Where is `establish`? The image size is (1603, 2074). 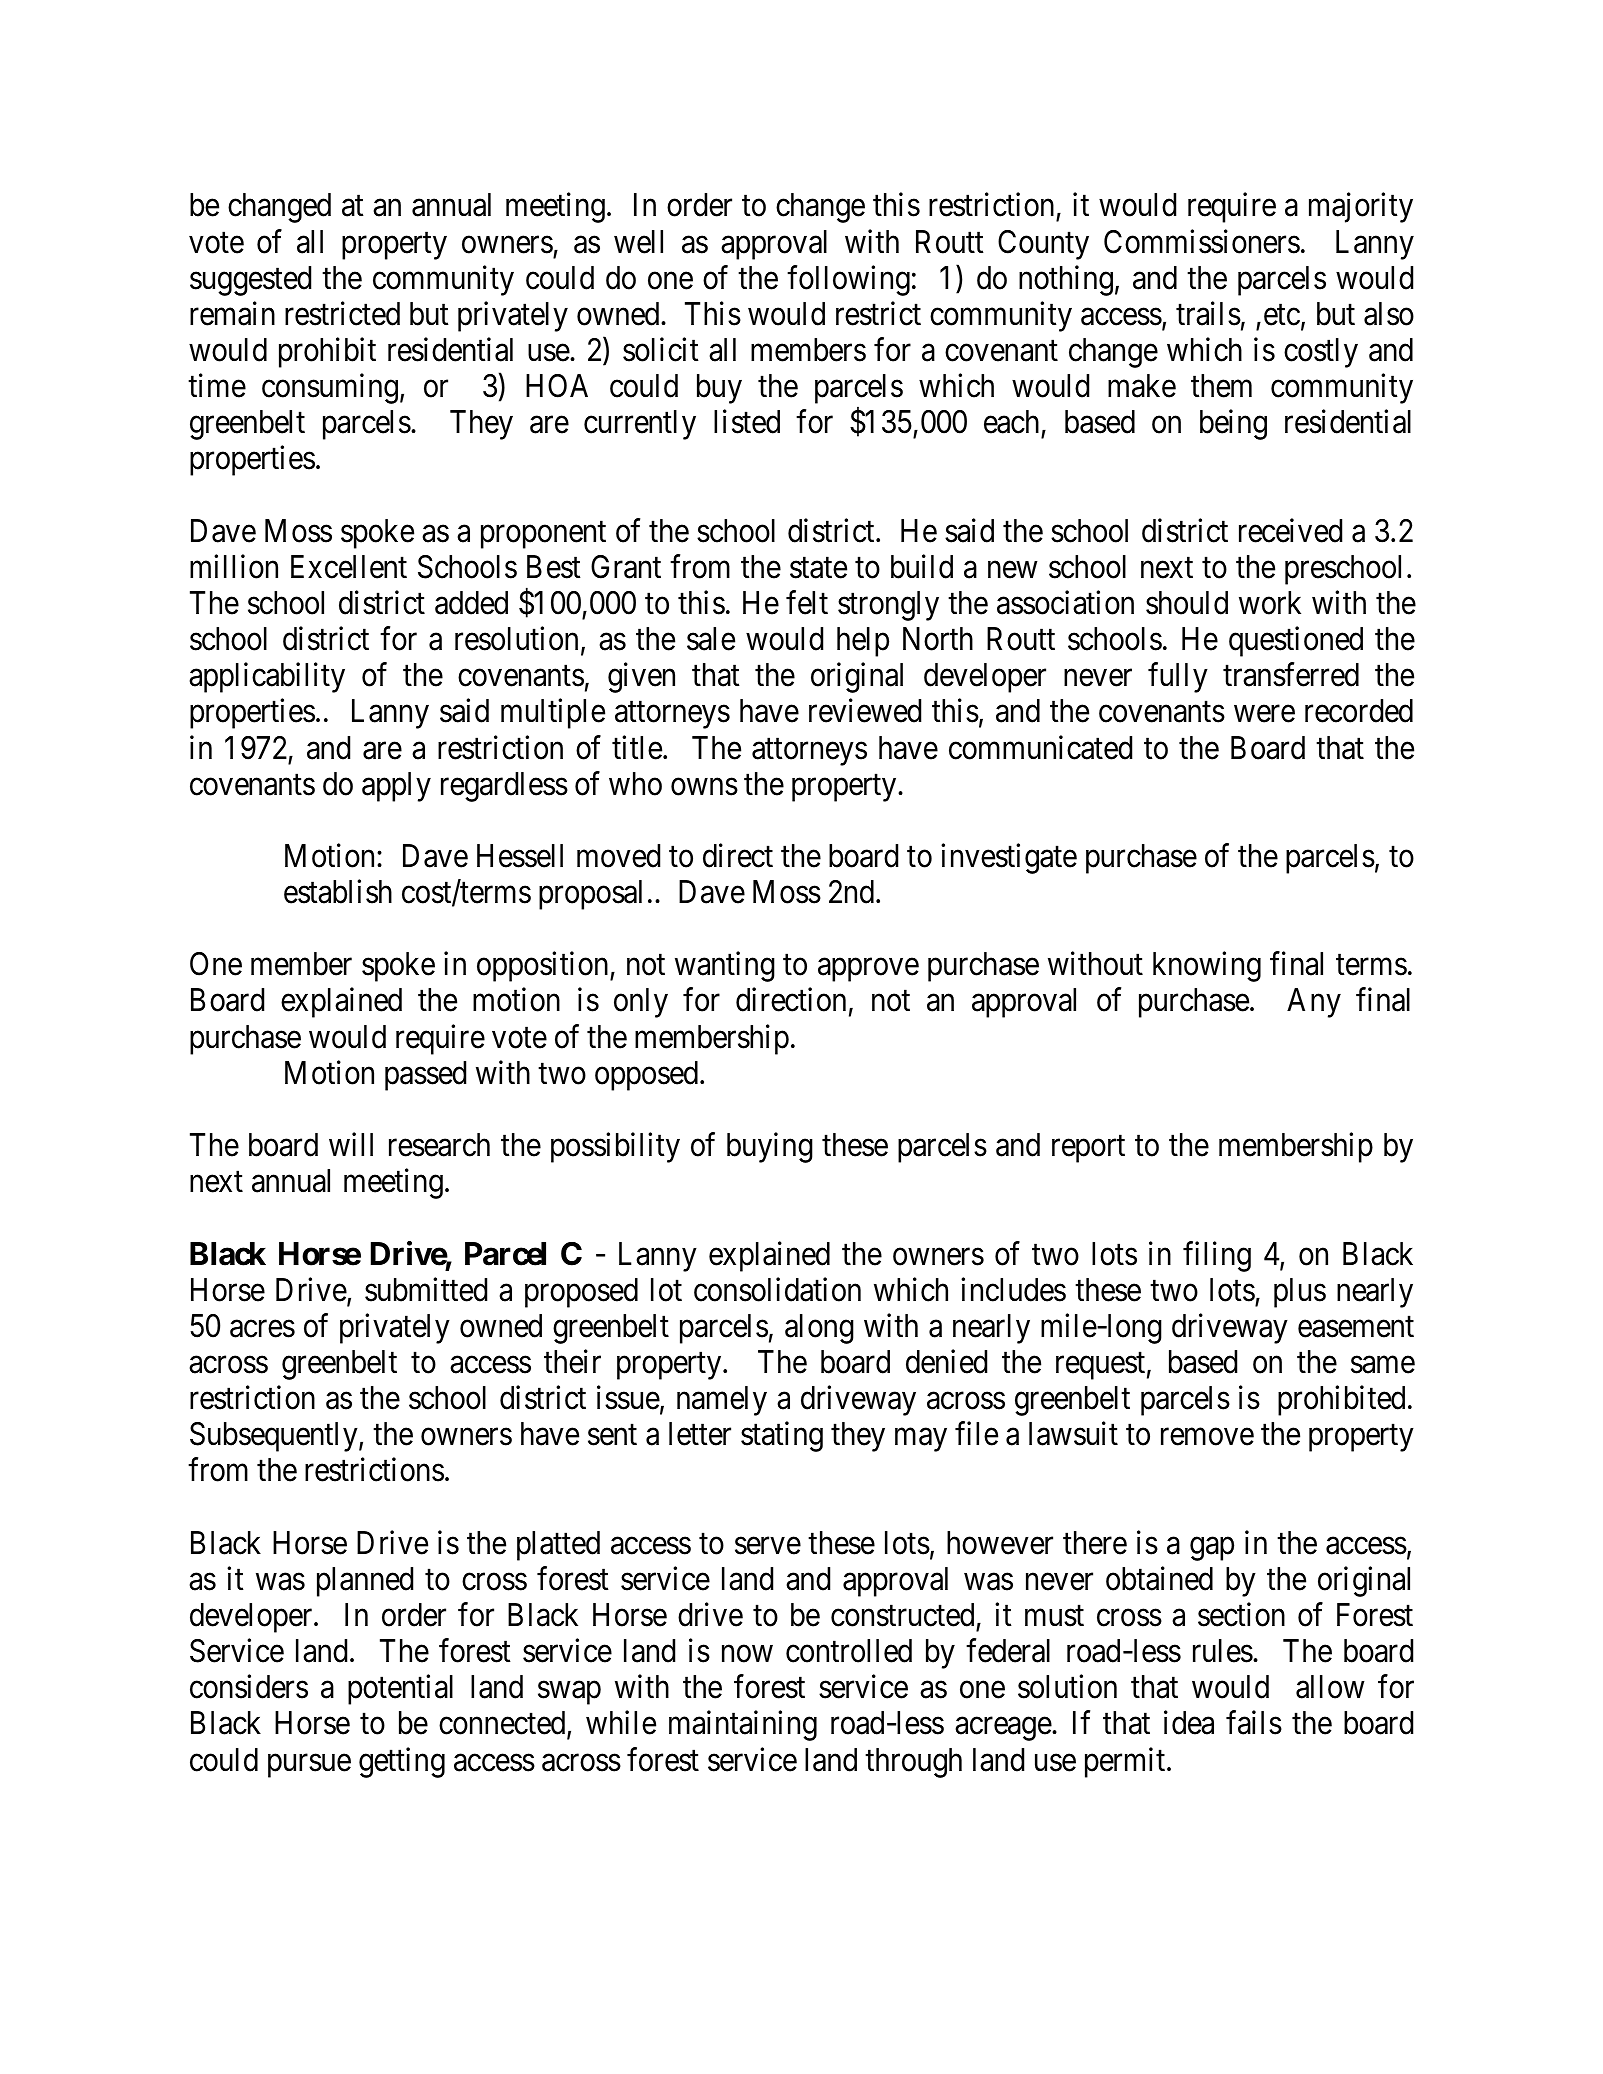
establish is located at coordinates (338, 892).
